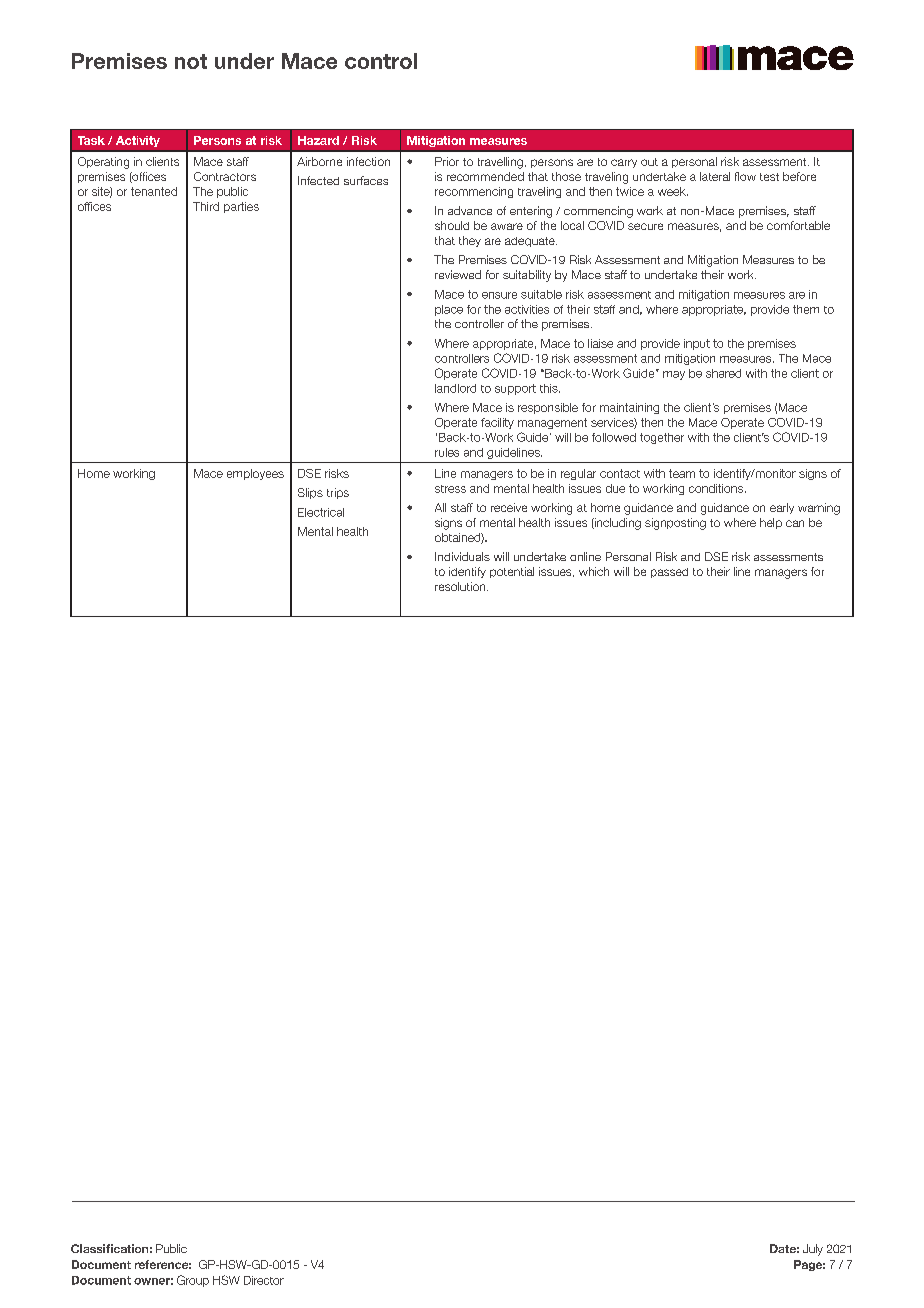 The height and width of the screenshot is (1308, 924). What do you see at coordinates (455, 388) in the screenshot?
I see `landlord` at bounding box center [455, 388].
